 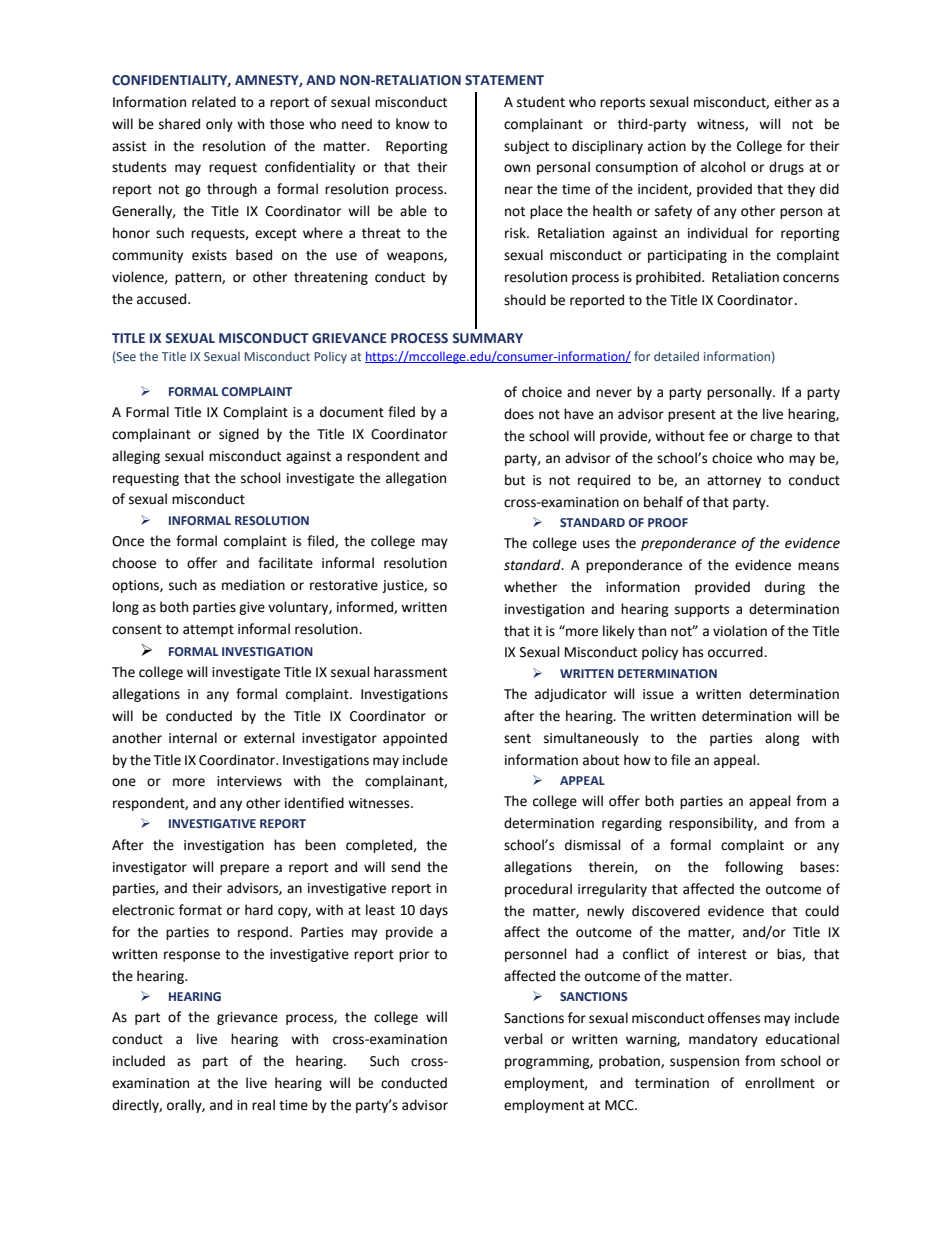 I want to click on how, so click(x=637, y=760).
